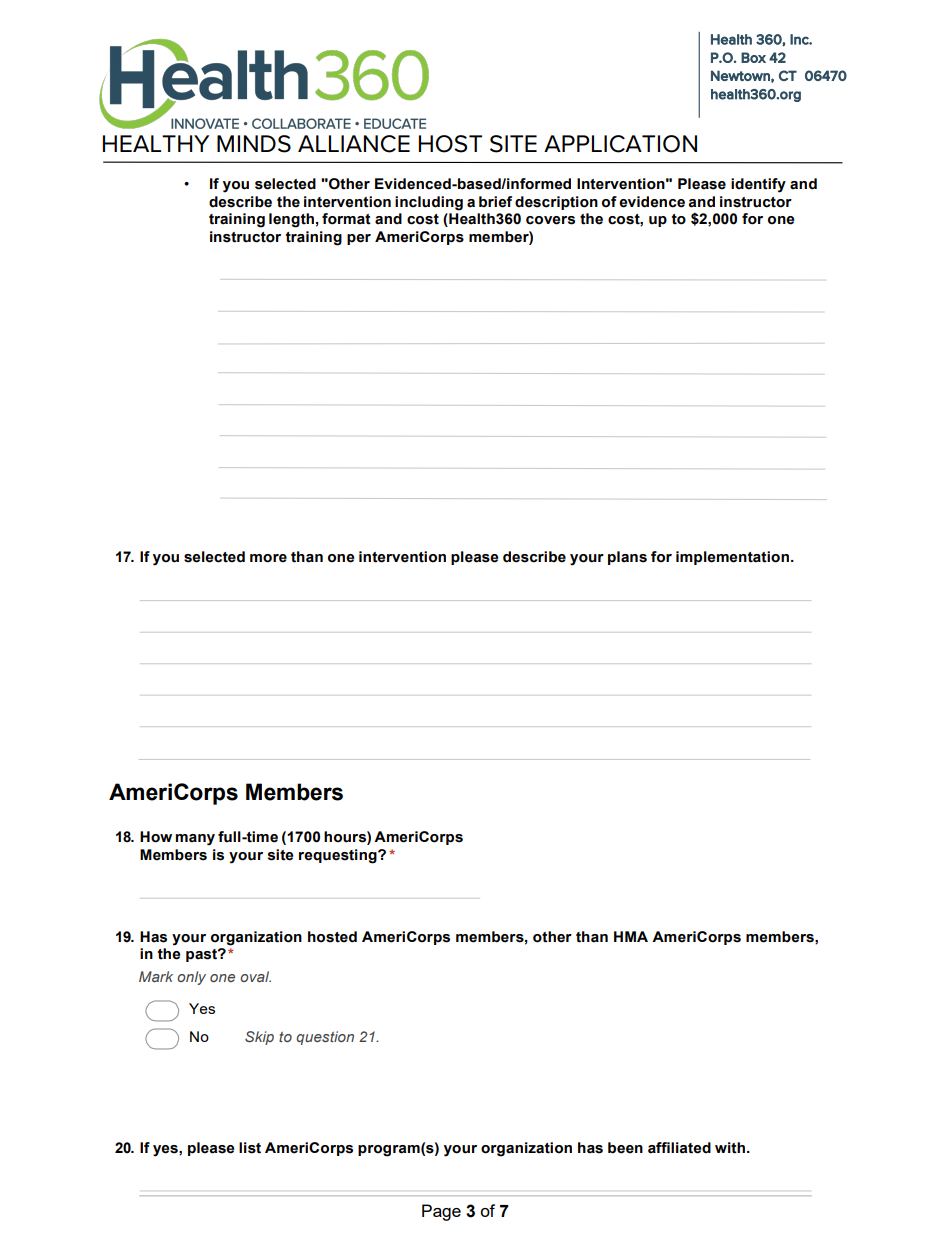  I want to click on more, so click(268, 558).
